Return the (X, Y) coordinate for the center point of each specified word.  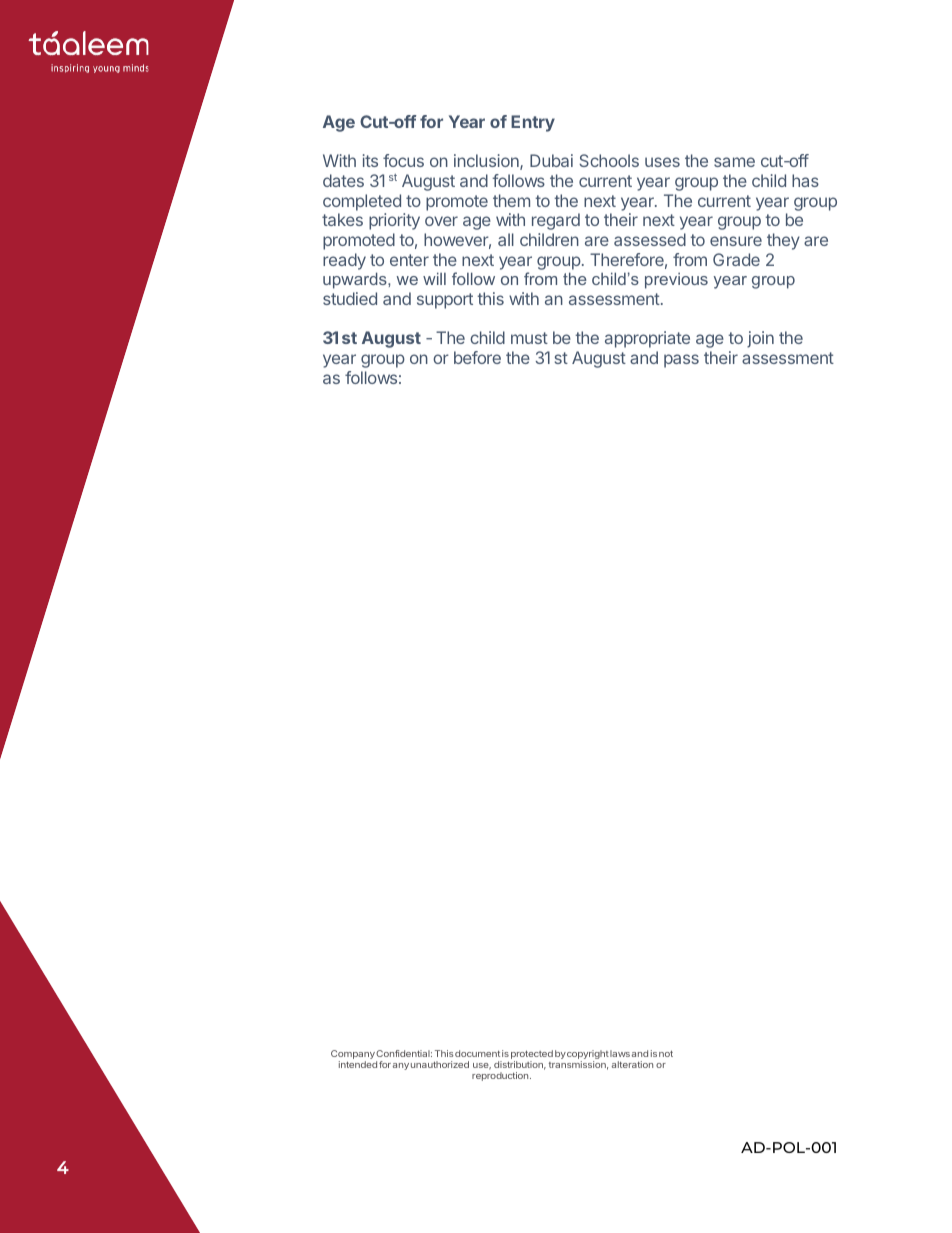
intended (358, 1064)
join (760, 339)
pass (681, 361)
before (477, 357)
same (734, 162)
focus (403, 160)
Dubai (551, 160)
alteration (632, 1064)
